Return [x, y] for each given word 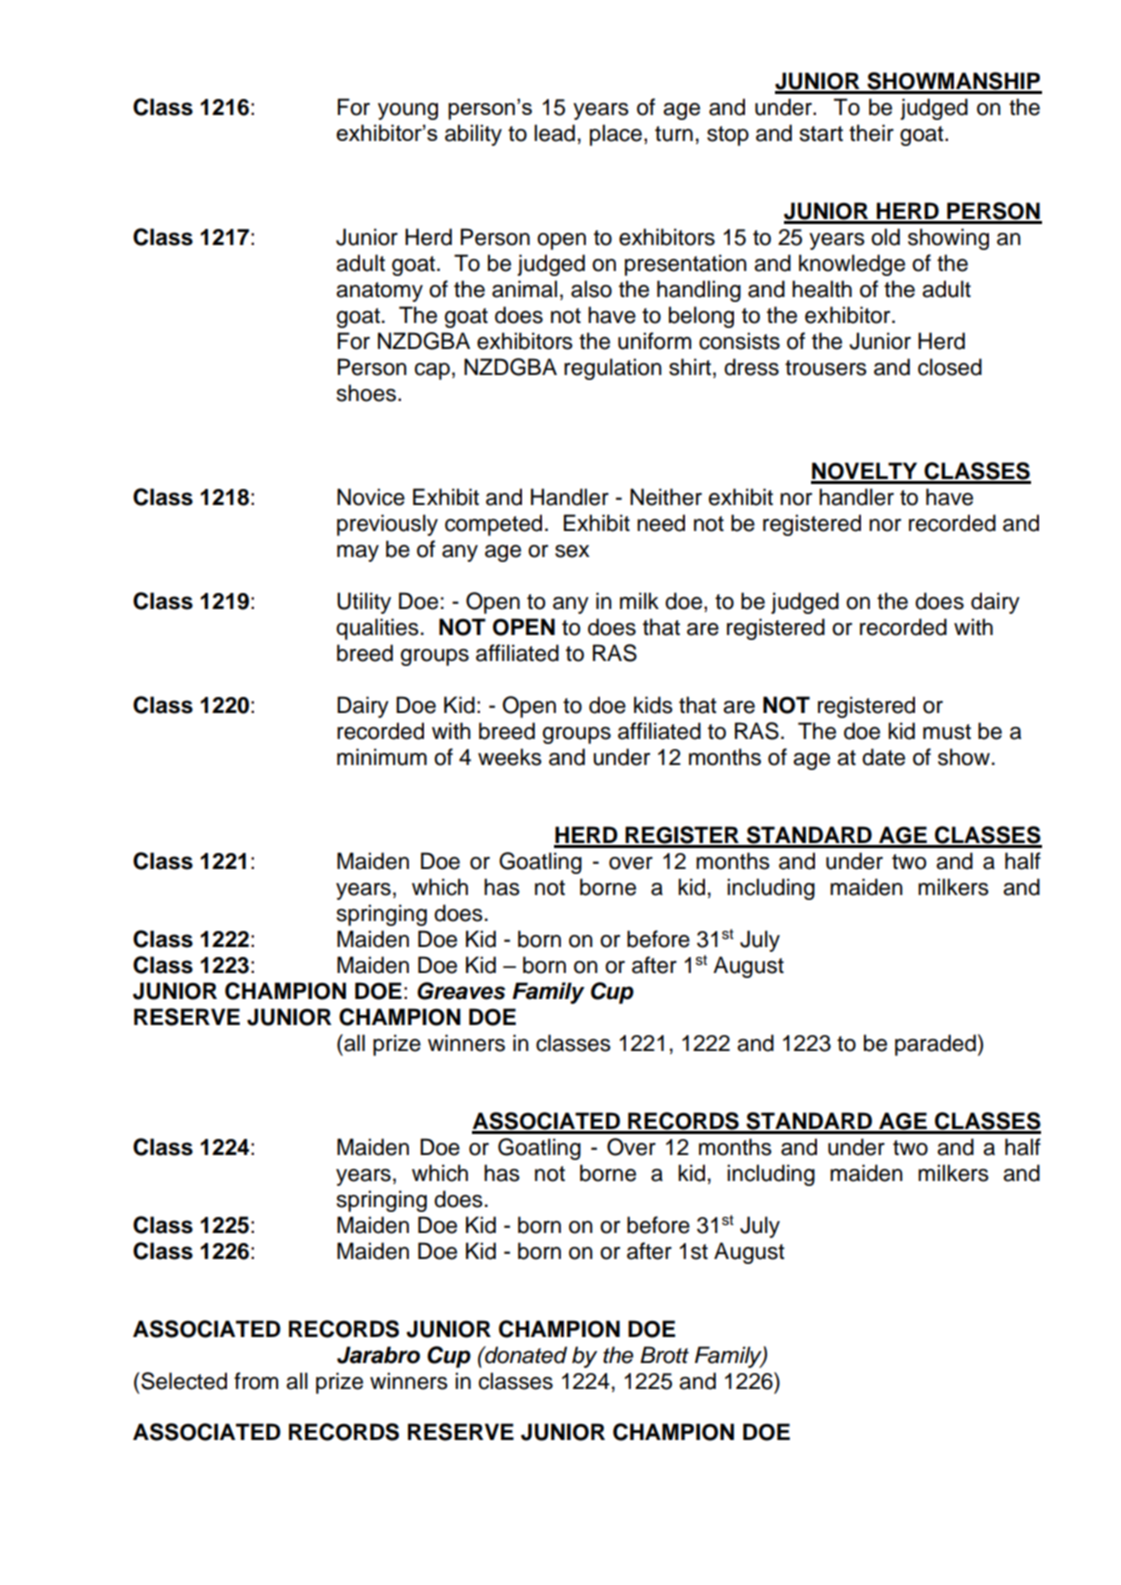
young [408, 111]
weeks [510, 757]
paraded [935, 1045]
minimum [382, 757]
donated [525, 1355]
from [256, 1381]
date [883, 757]
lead [554, 133]
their [871, 133]
